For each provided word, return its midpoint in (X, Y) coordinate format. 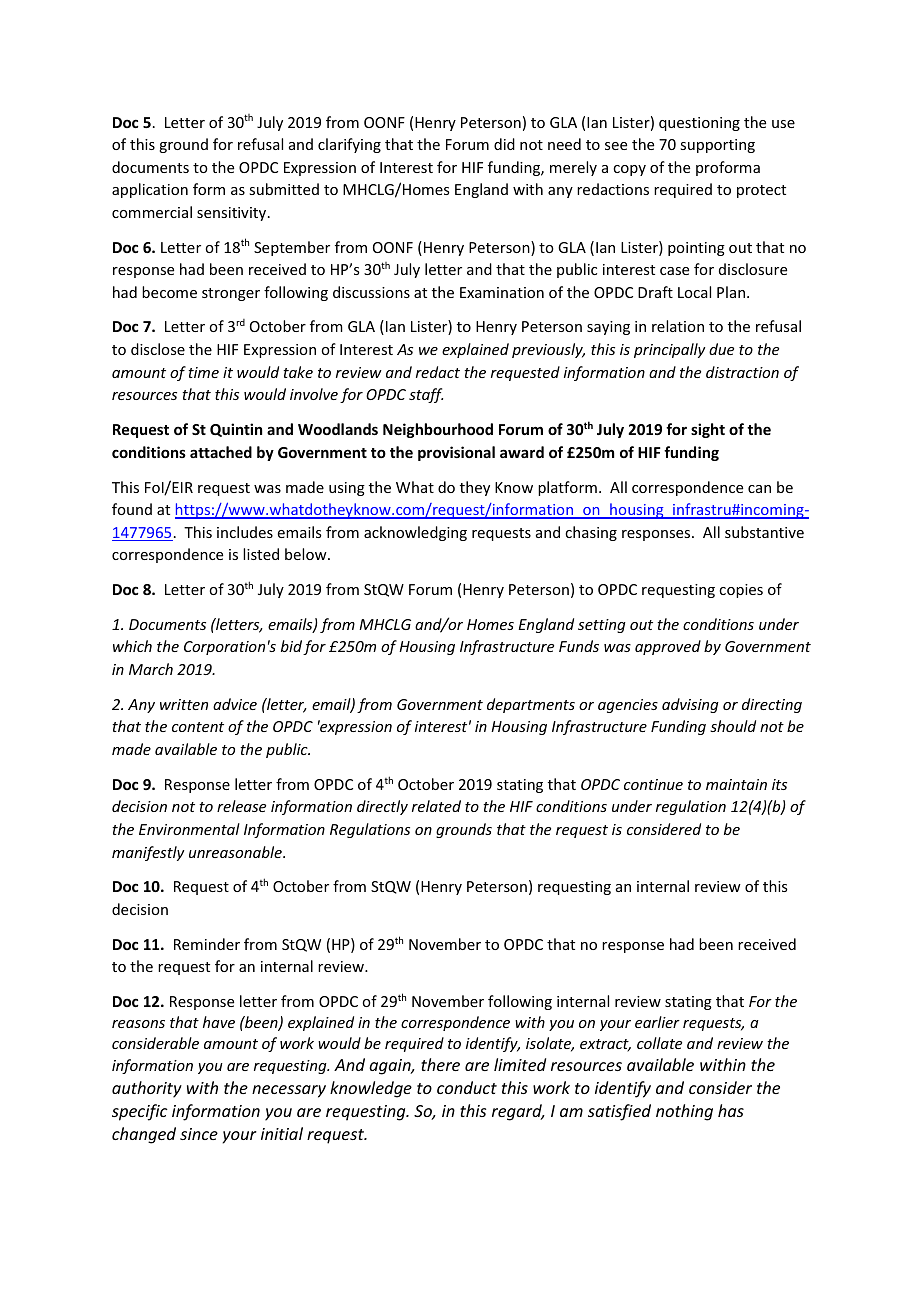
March (151, 669)
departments (531, 705)
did (504, 144)
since (199, 1134)
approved (668, 647)
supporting (717, 146)
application (150, 190)
